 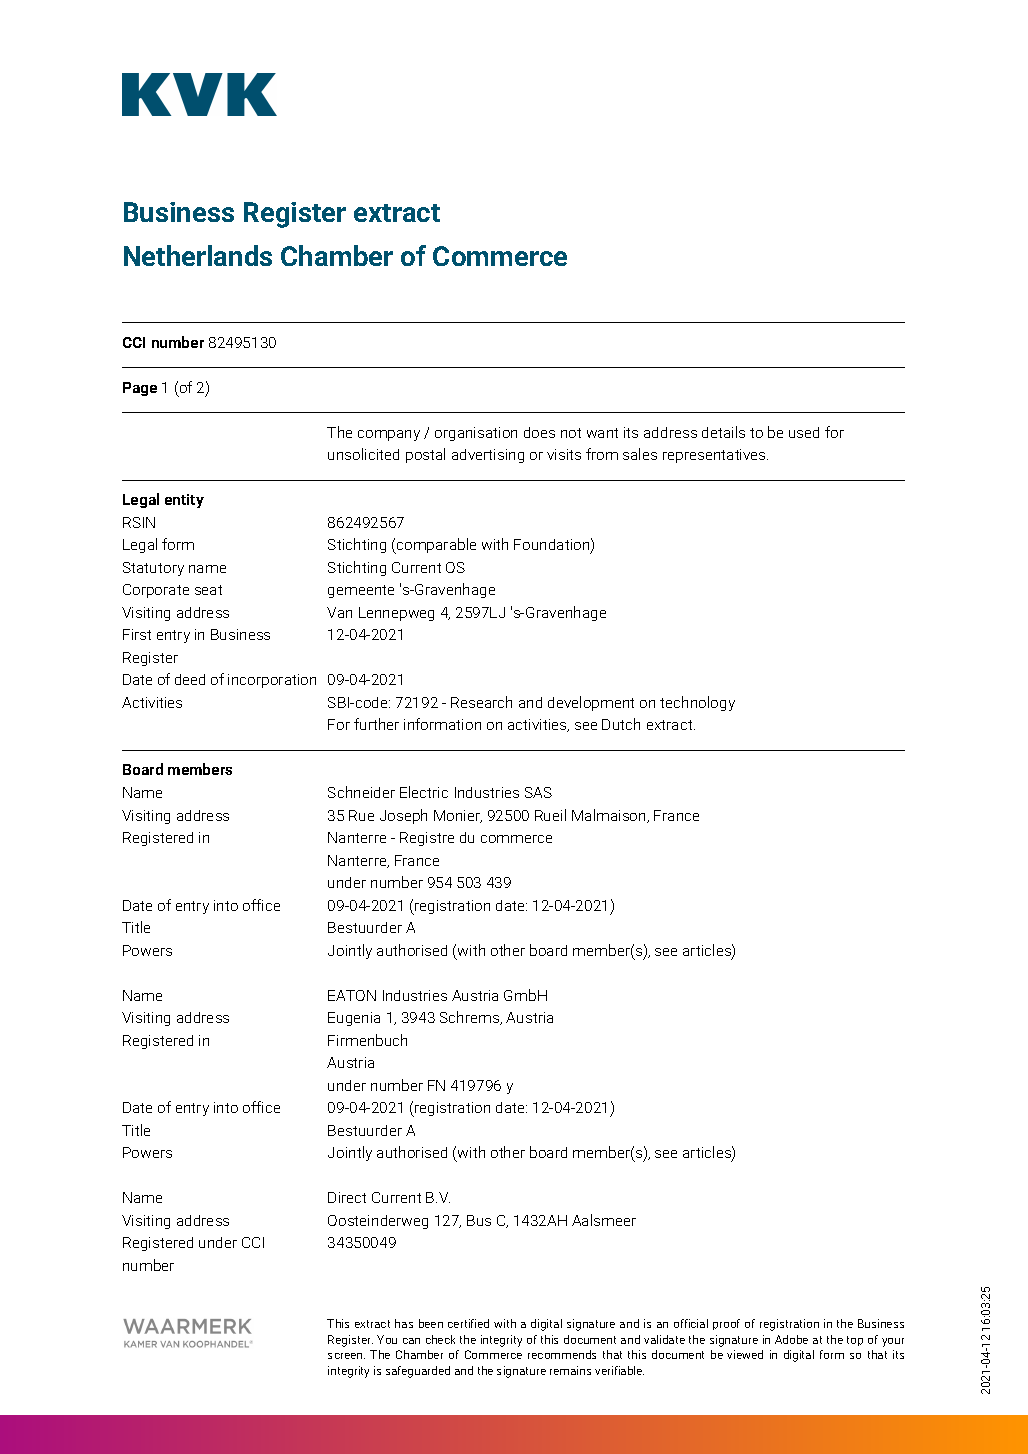 I want to click on Adobe, so click(x=791, y=1339).
